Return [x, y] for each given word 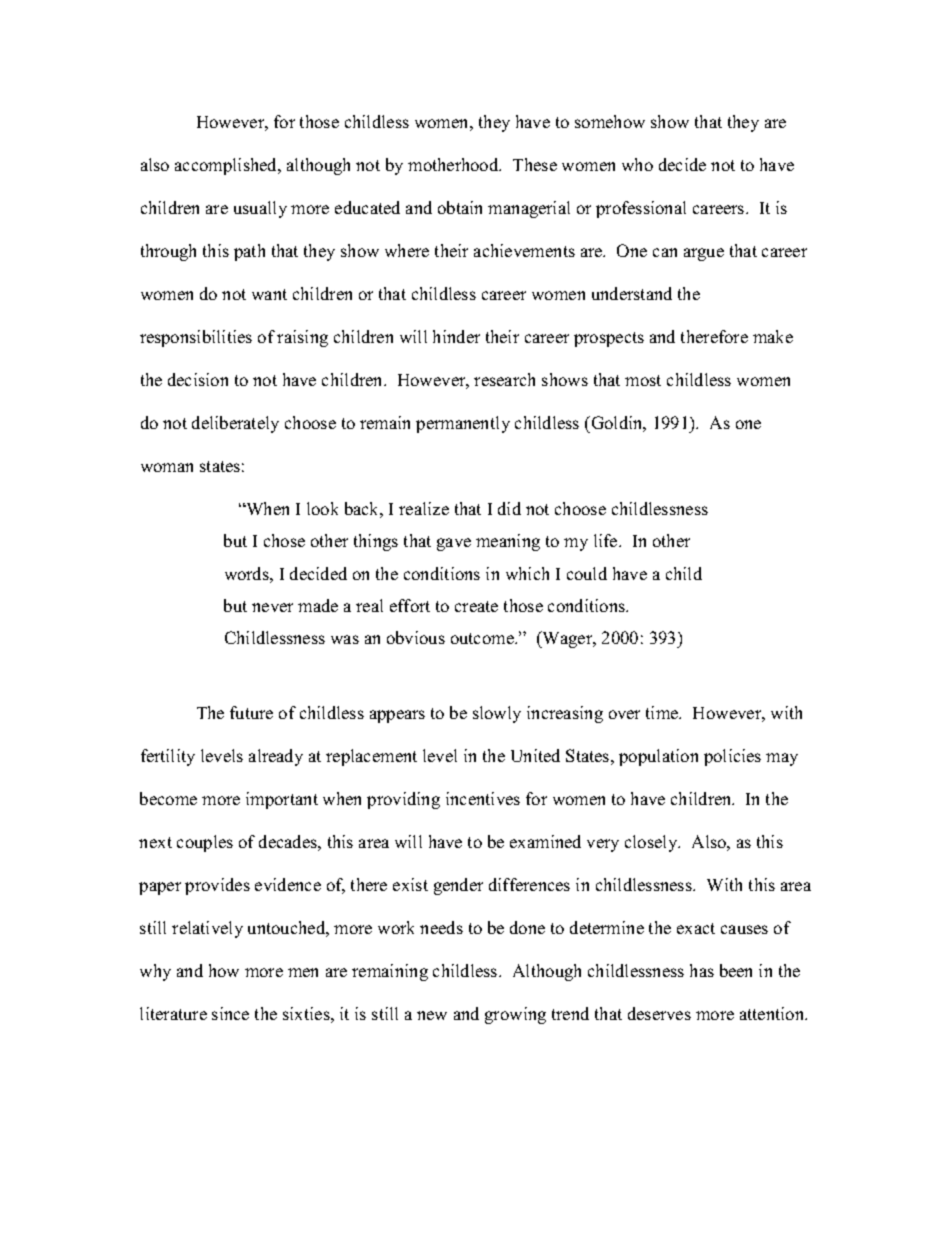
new [432, 1015]
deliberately [235, 424]
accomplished [227, 166]
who [637, 164]
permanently [463, 424]
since [230, 1013]
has [702, 970]
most [643, 380]
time [663, 712]
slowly [497, 714]
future [251, 712]
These [535, 164]
